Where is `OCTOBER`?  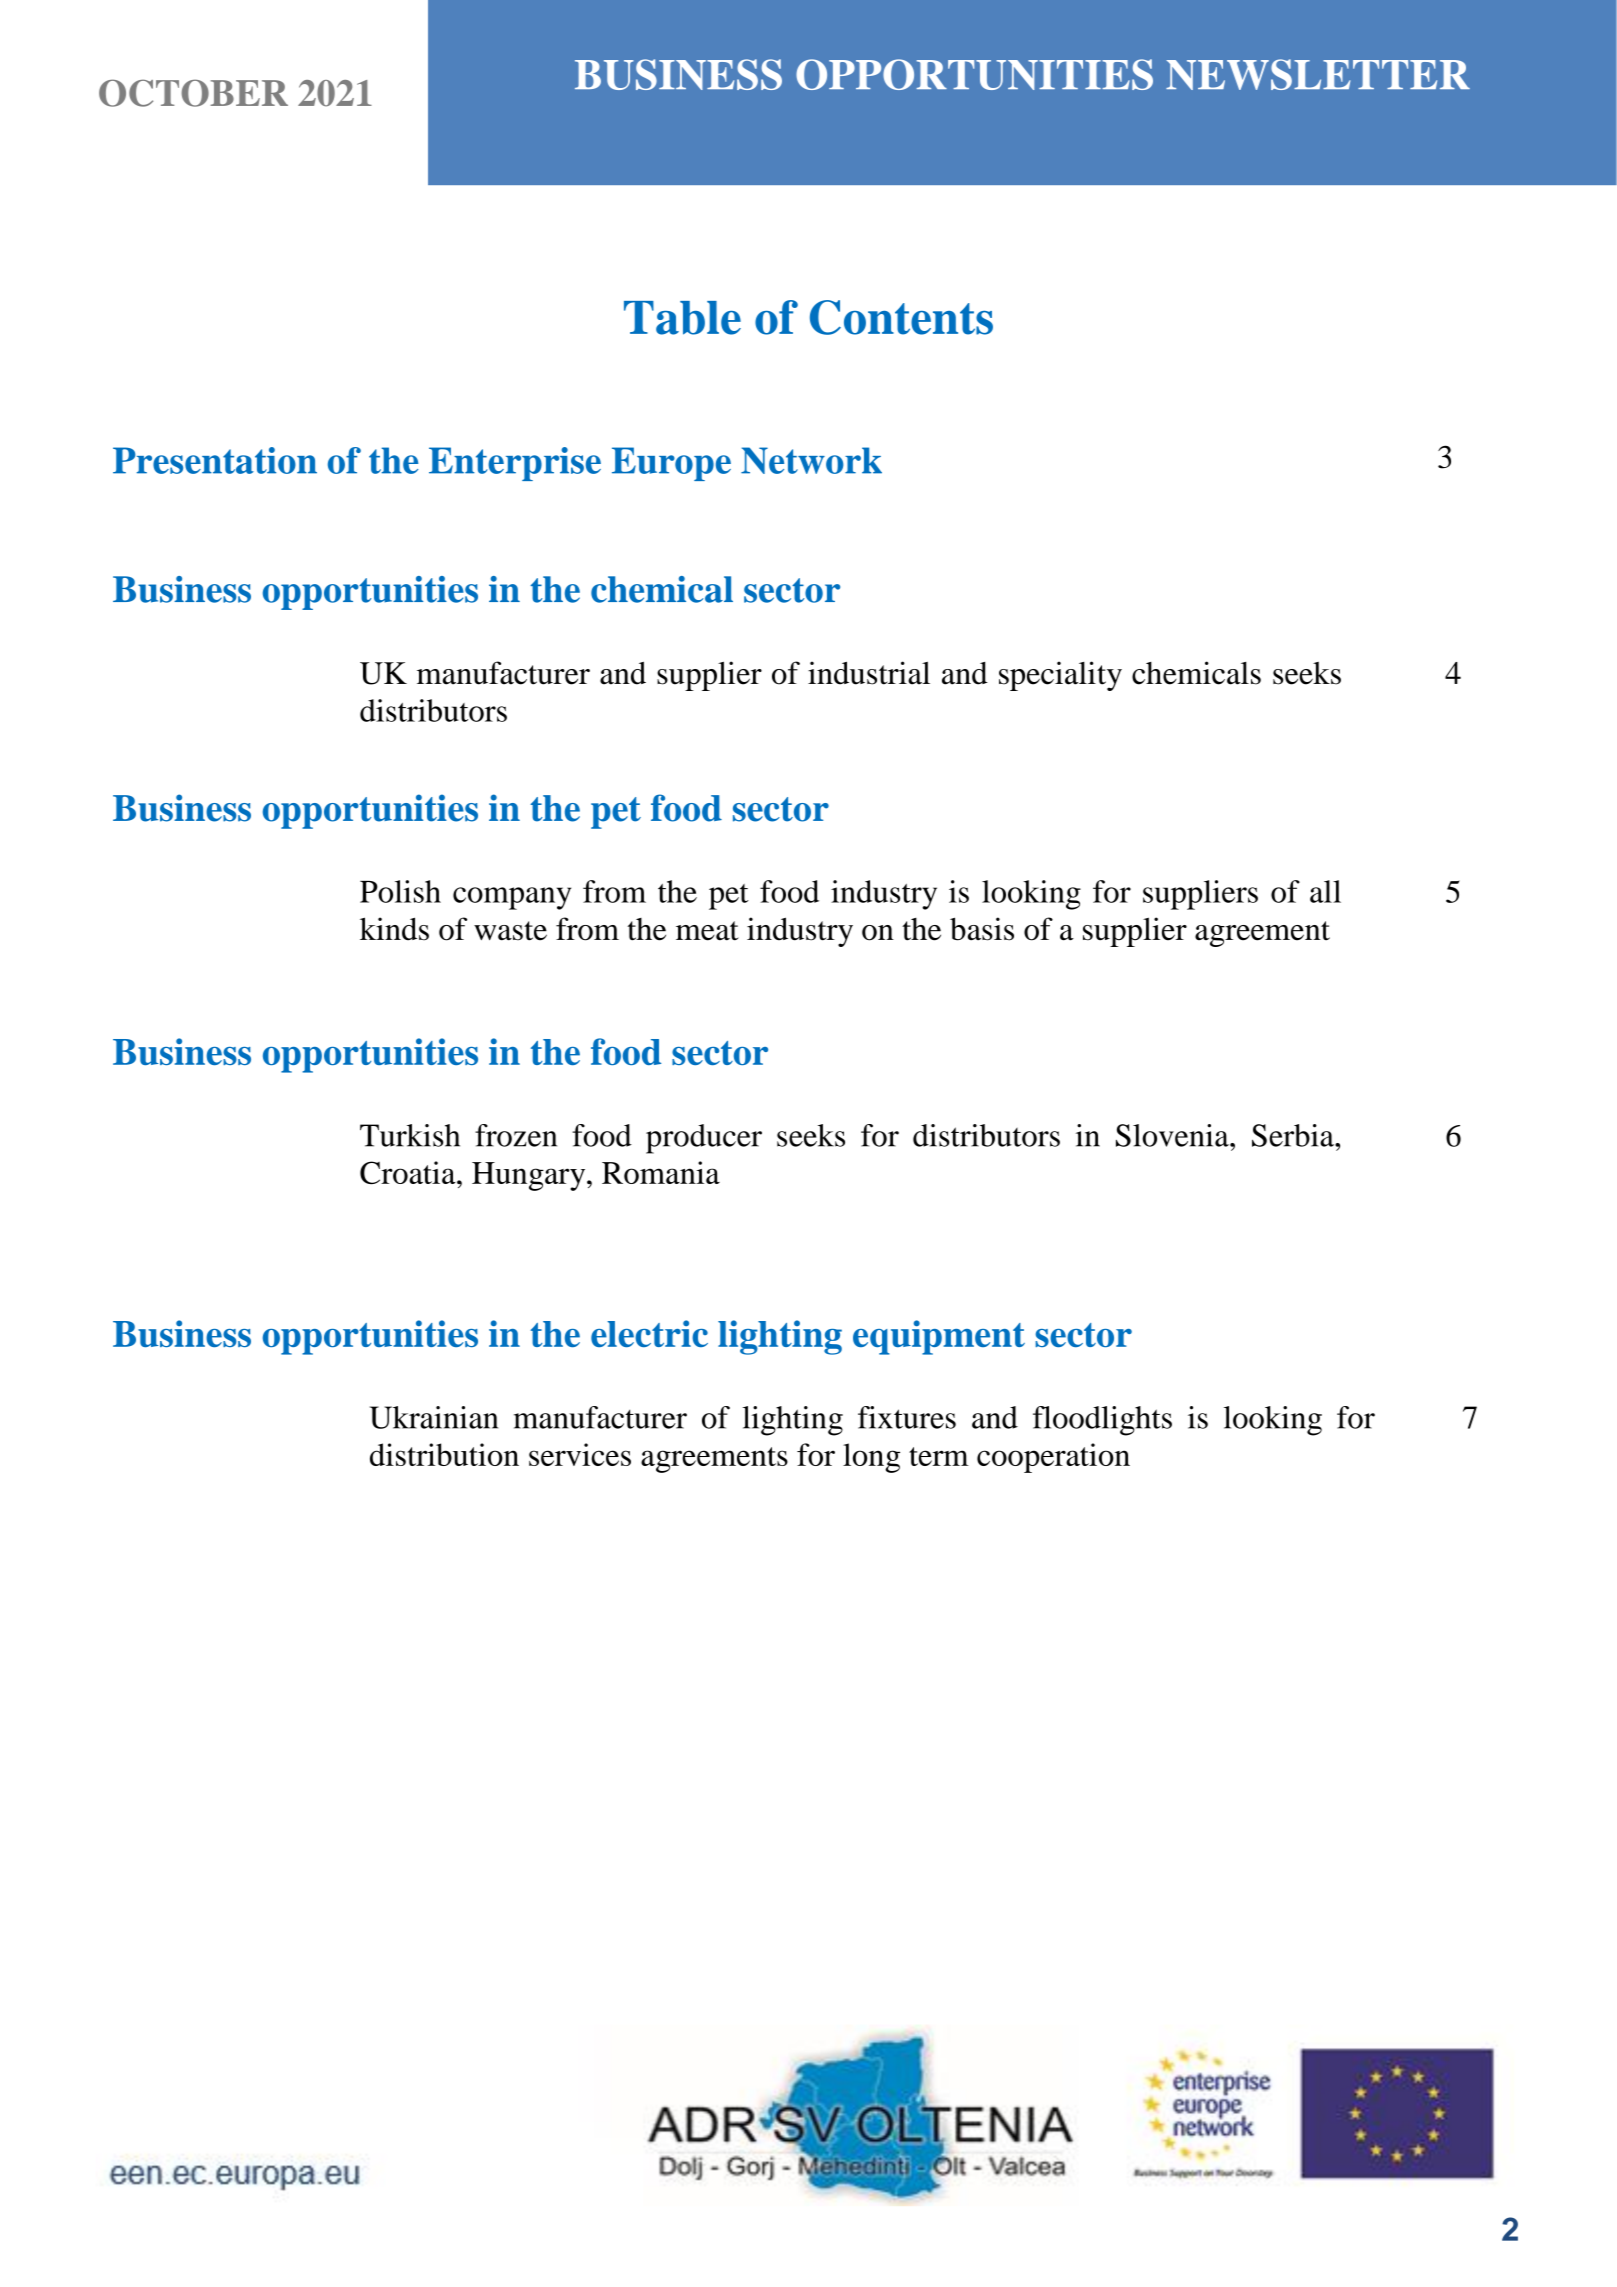 OCTOBER is located at coordinates (193, 93).
